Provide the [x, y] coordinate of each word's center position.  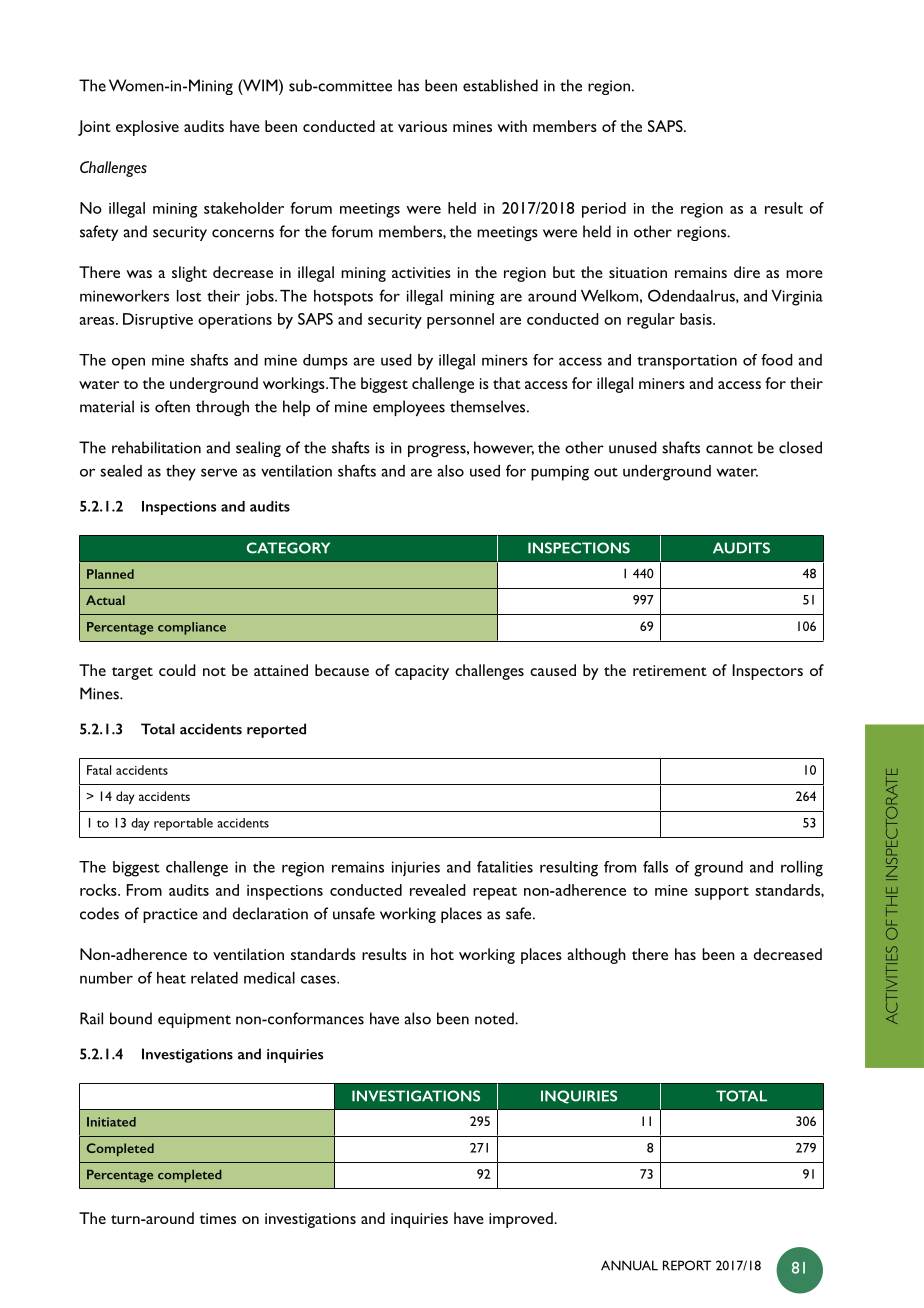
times [217, 1218]
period [604, 210]
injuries [416, 868]
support [722, 893]
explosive [147, 128]
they [181, 473]
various [422, 126]
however [504, 448]
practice [170, 915]
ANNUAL [629, 1265]
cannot [729, 449]
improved [522, 1220]
